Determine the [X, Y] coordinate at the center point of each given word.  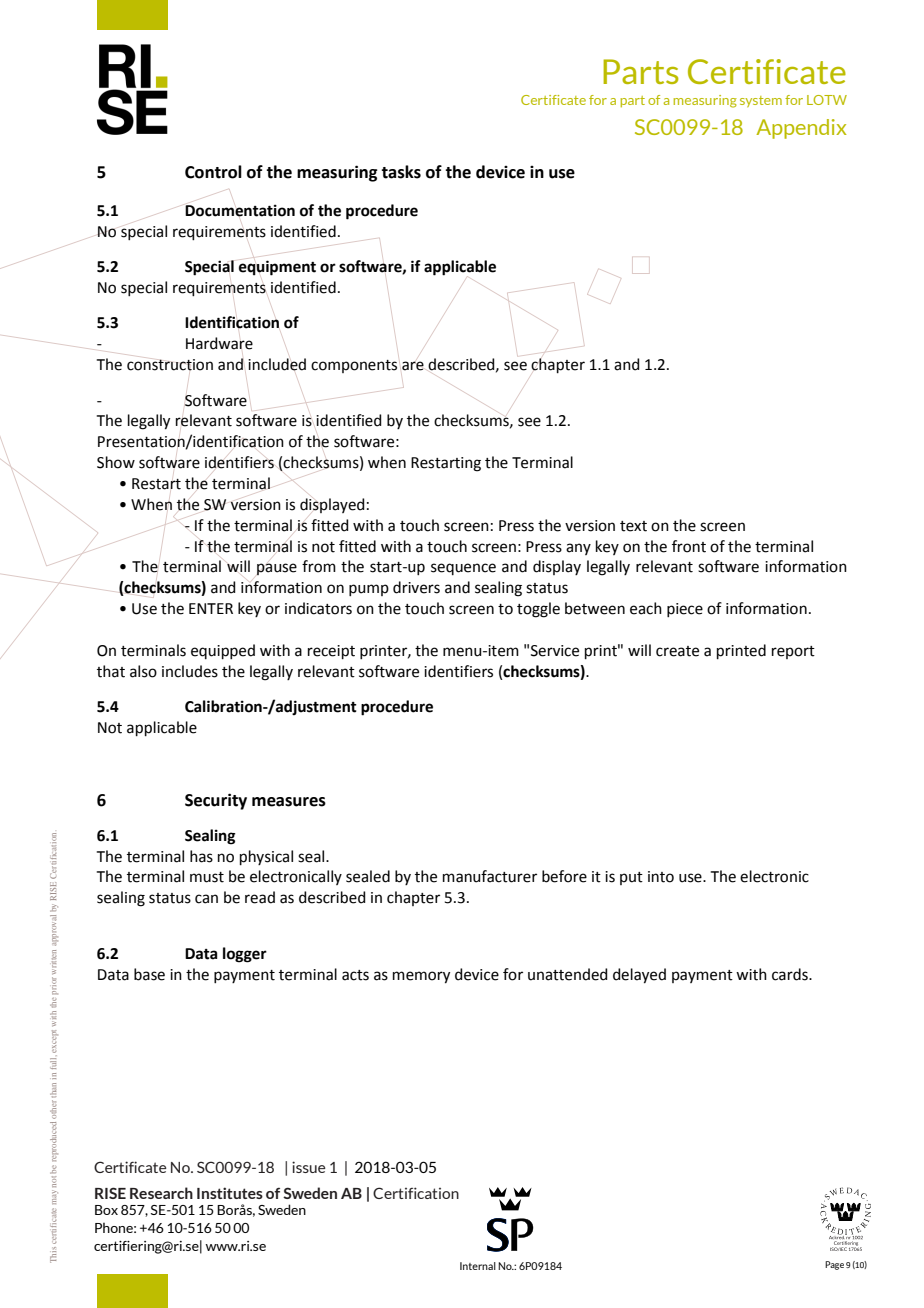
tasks [401, 172]
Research [161, 1193]
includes [190, 671]
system [761, 101]
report [793, 652]
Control [213, 172]
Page [834, 1265]
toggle [538, 610]
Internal [478, 1266]
